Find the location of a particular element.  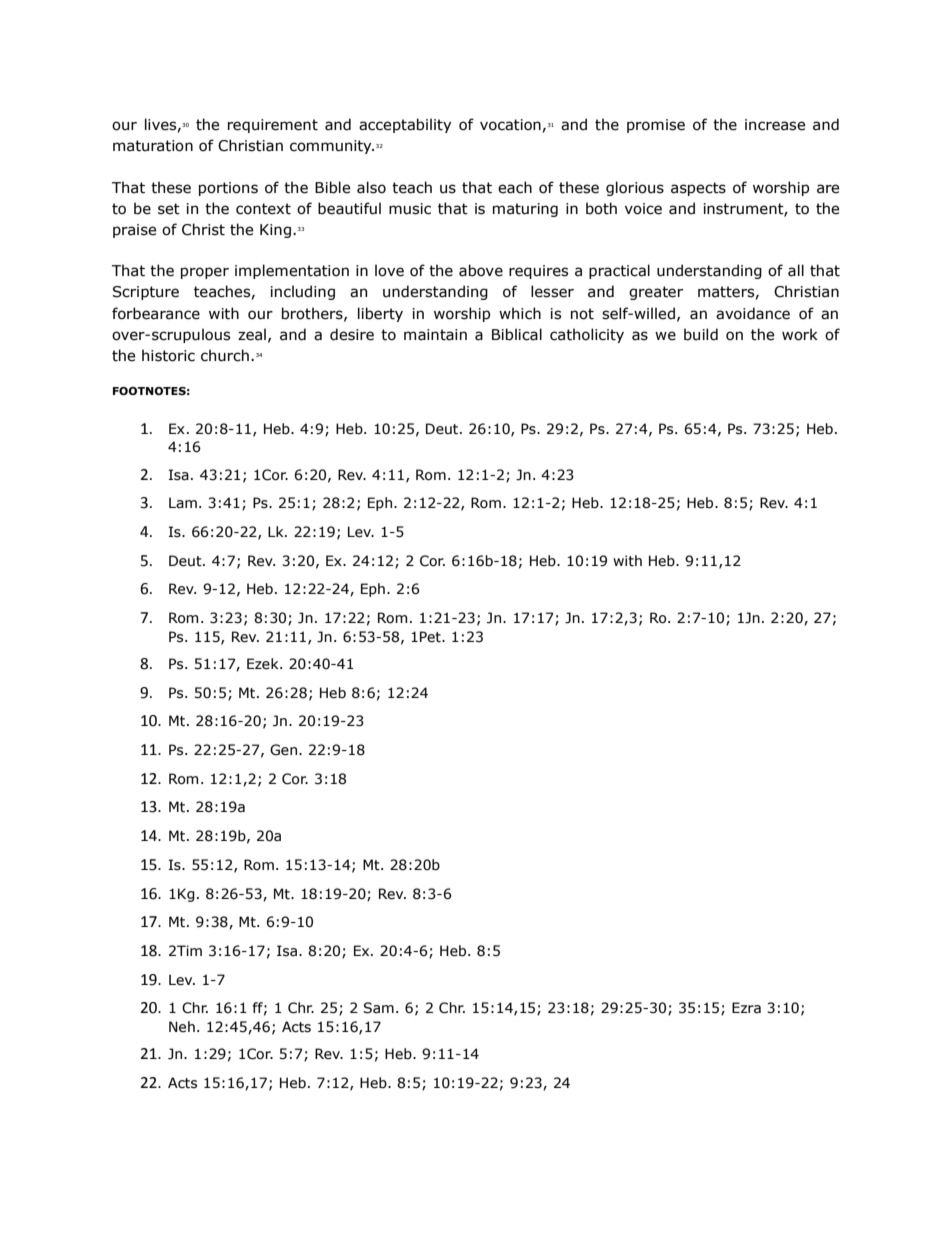

acceptability is located at coordinates (405, 125).
